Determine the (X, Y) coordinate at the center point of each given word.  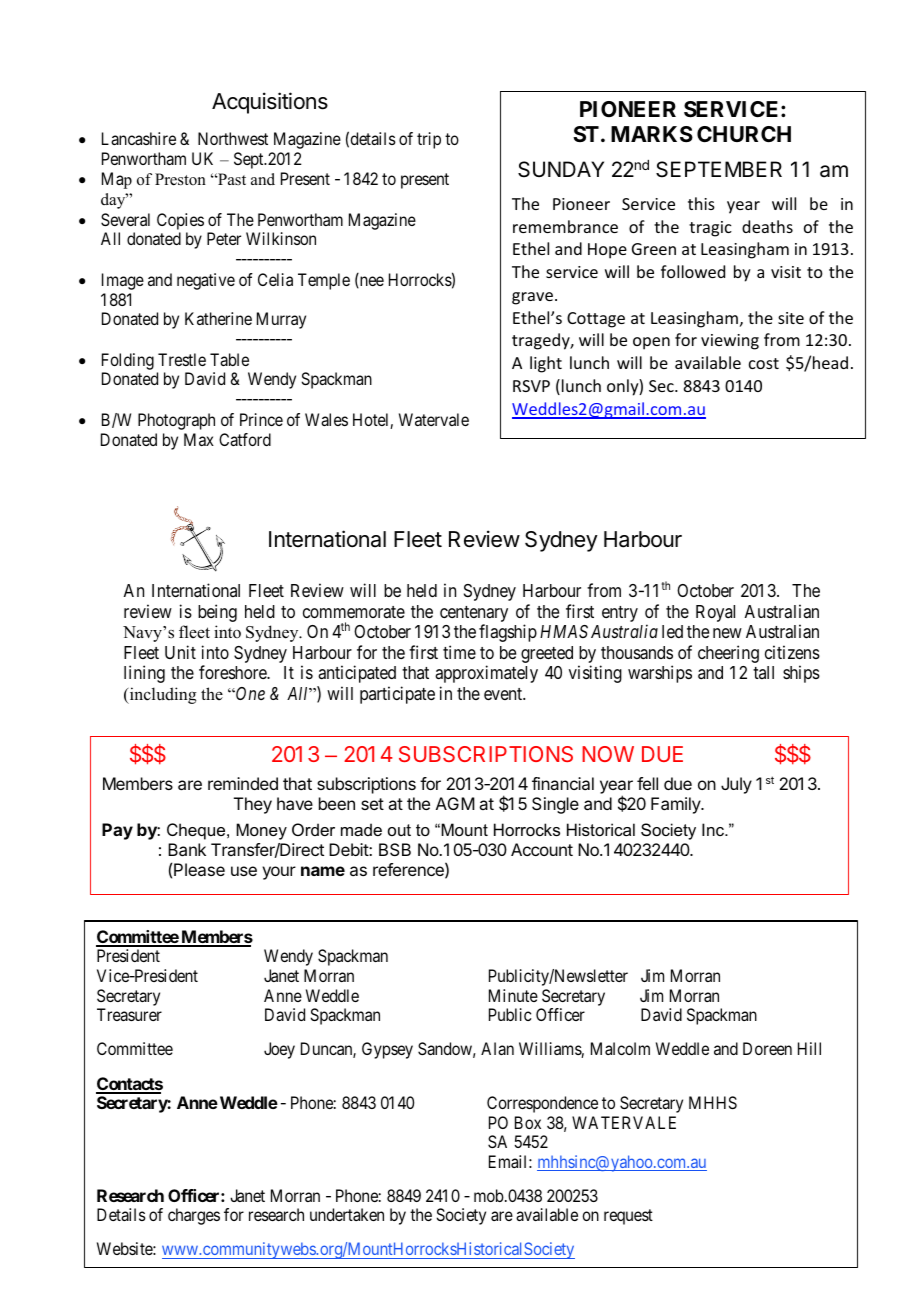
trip (429, 140)
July (736, 785)
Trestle (182, 359)
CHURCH (744, 134)
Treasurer (129, 1014)
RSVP (531, 386)
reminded (243, 783)
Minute (513, 995)
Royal (715, 613)
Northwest (233, 138)
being (217, 613)
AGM (455, 803)
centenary (474, 614)
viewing (730, 342)
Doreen (767, 1048)
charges (194, 1216)
